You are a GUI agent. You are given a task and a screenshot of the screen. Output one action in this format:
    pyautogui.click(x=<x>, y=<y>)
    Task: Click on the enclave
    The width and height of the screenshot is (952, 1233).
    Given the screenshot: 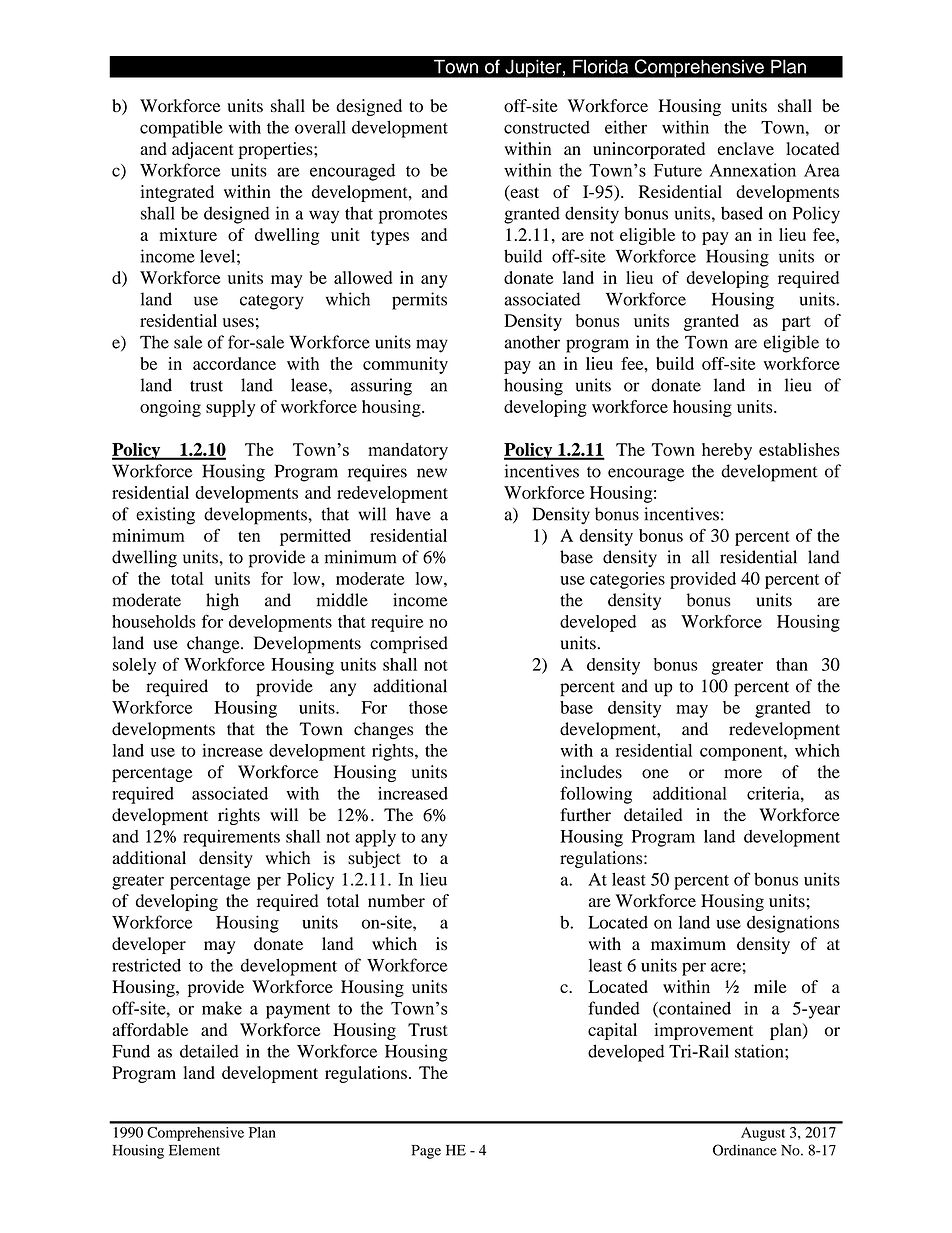 What is the action you would take?
    pyautogui.click(x=745, y=148)
